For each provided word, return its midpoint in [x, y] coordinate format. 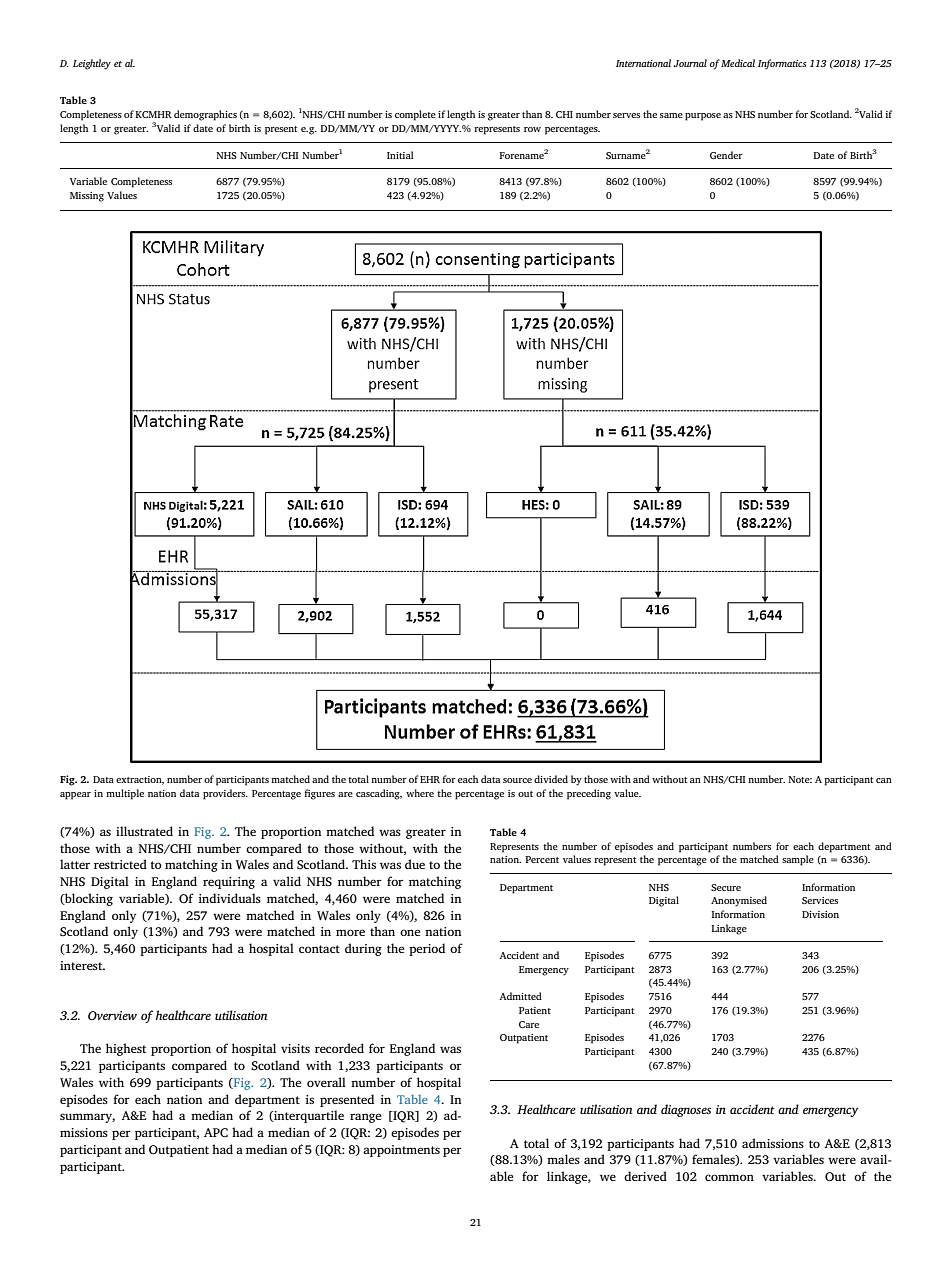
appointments [401, 1151]
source [517, 780]
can [884, 780]
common [729, 1177]
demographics [205, 115]
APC [216, 1132]
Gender [726, 155]
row [532, 129]
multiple [125, 794]
